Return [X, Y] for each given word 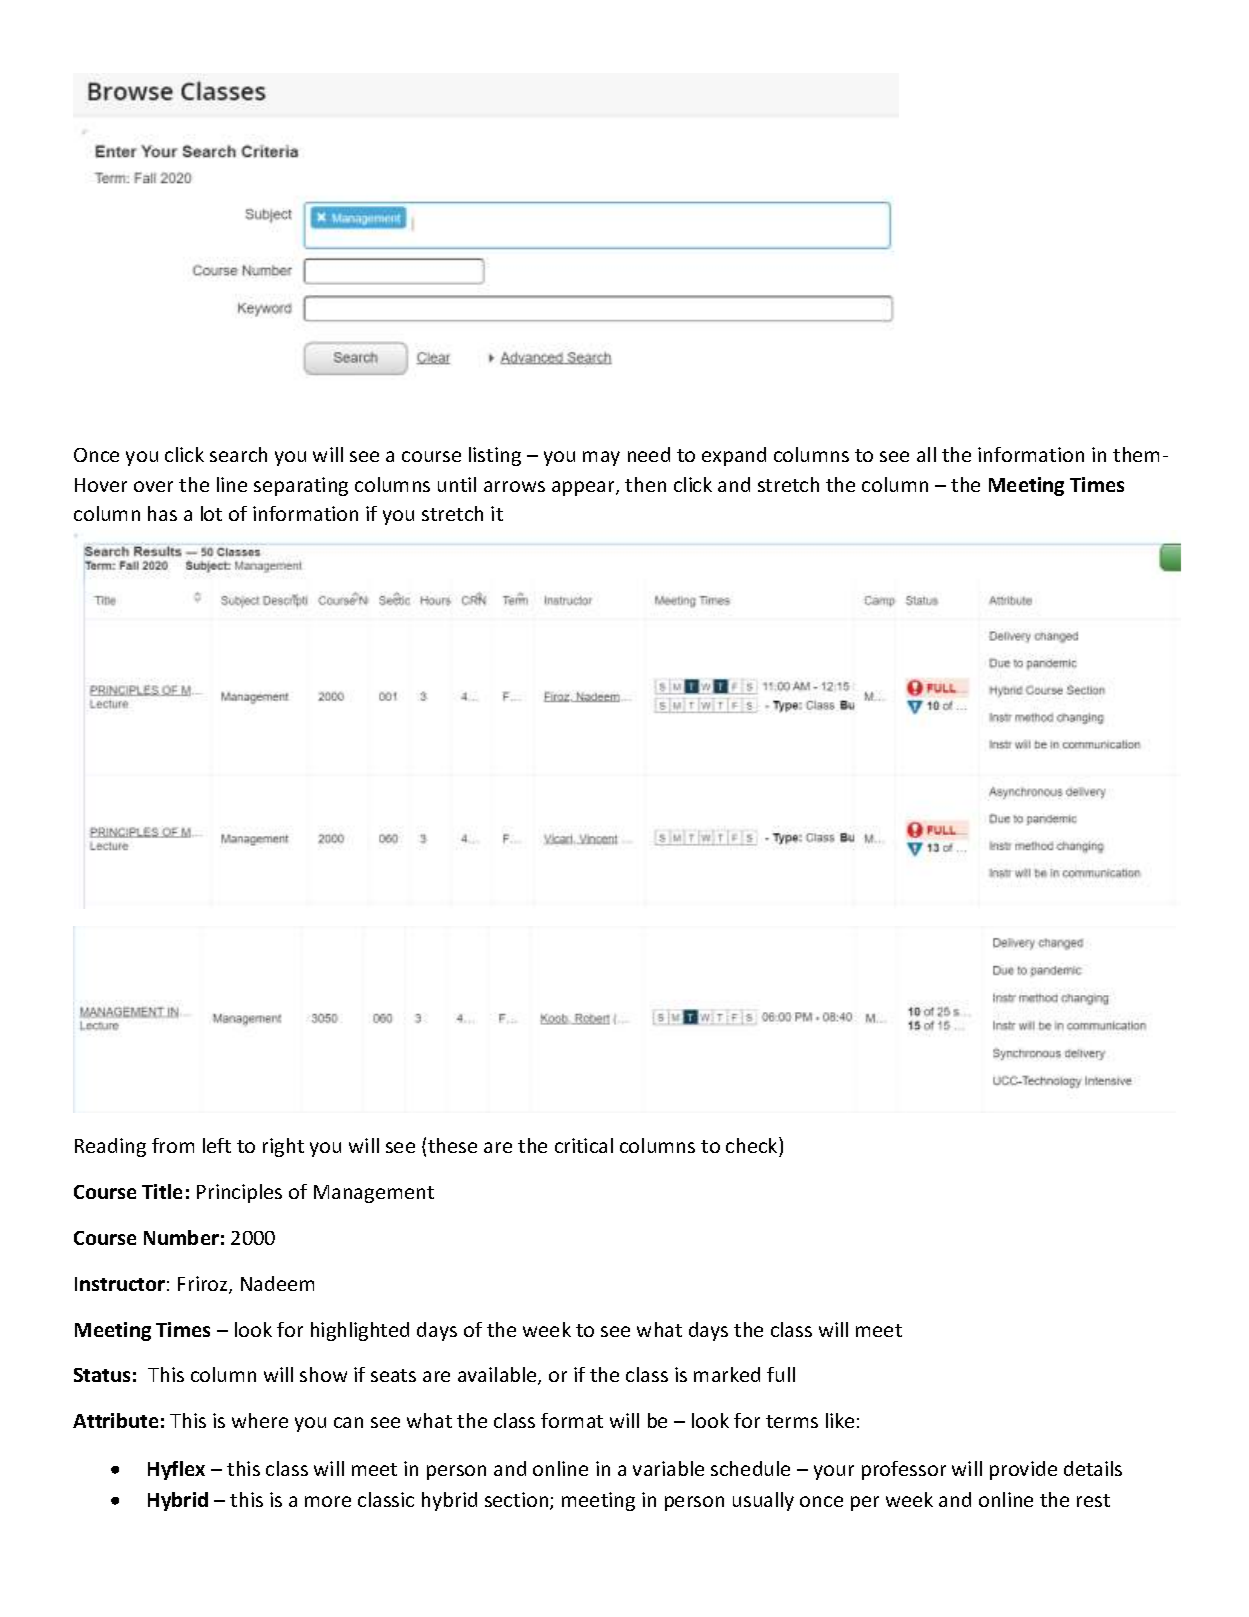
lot [211, 513]
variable [668, 1468]
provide [1023, 1470]
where [260, 1420]
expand [734, 456]
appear [584, 488]
